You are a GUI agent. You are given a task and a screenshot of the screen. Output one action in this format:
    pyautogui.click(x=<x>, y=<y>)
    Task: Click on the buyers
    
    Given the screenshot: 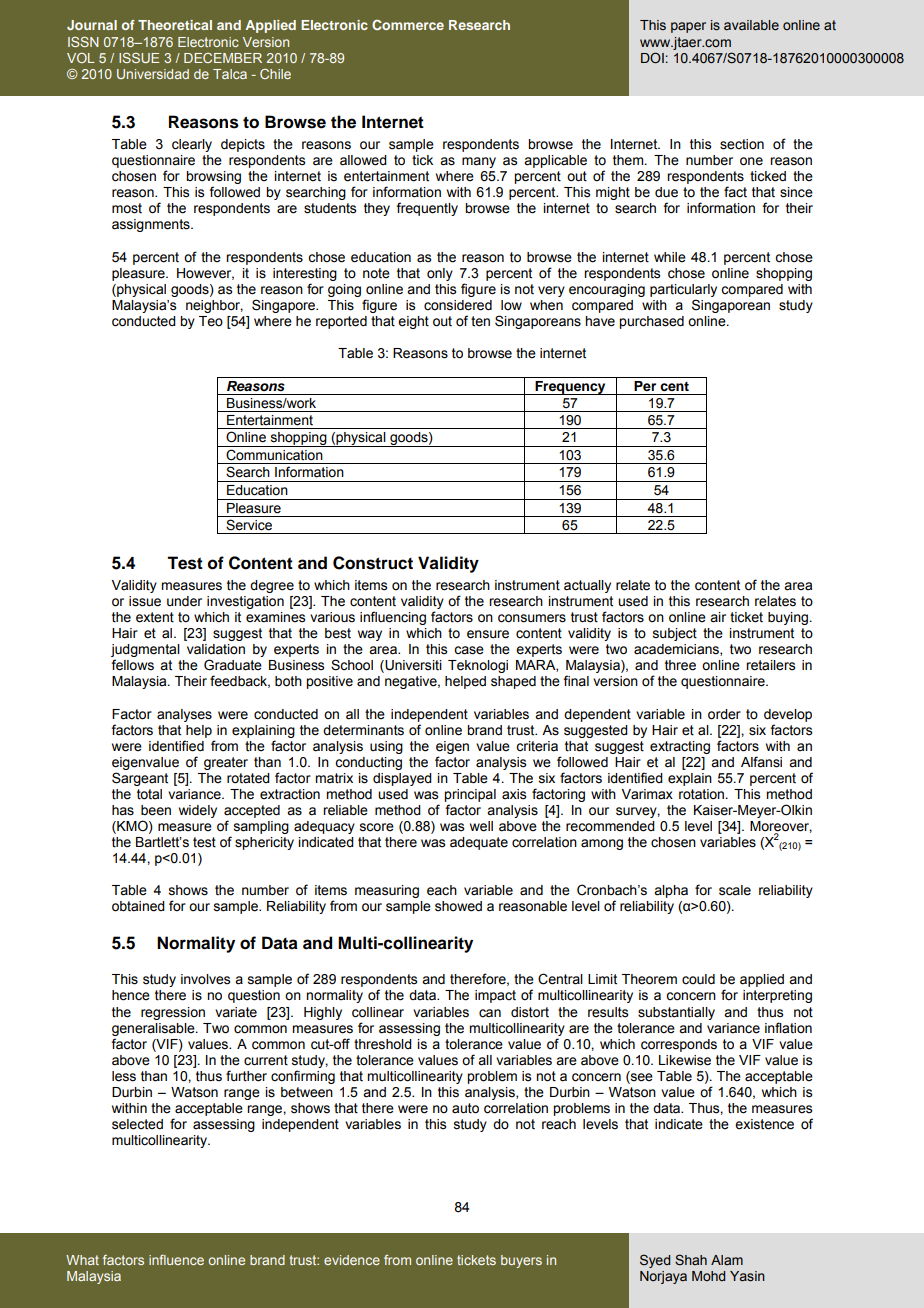 What is the action you would take?
    pyautogui.click(x=521, y=1261)
